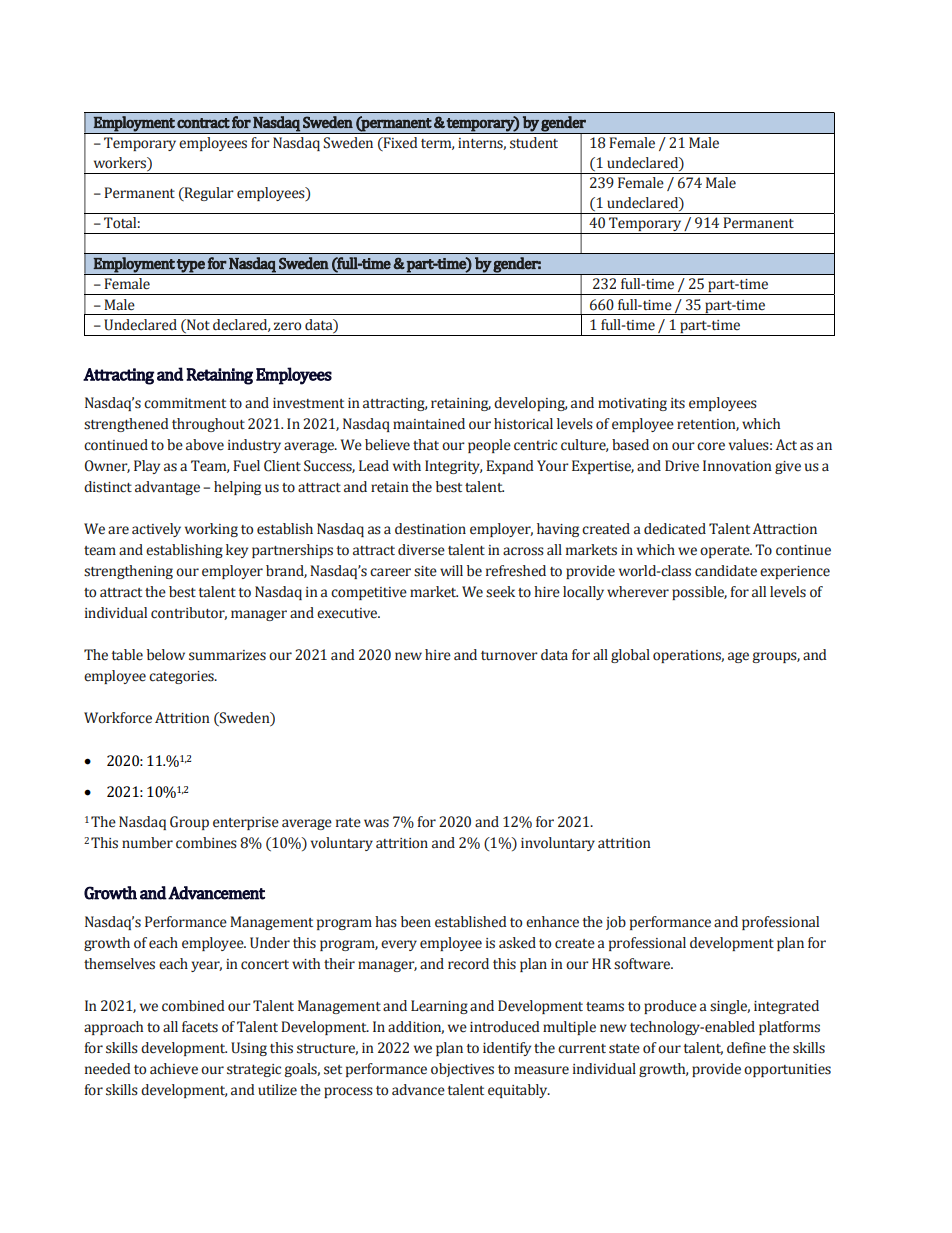  I want to click on combines, so click(206, 843).
